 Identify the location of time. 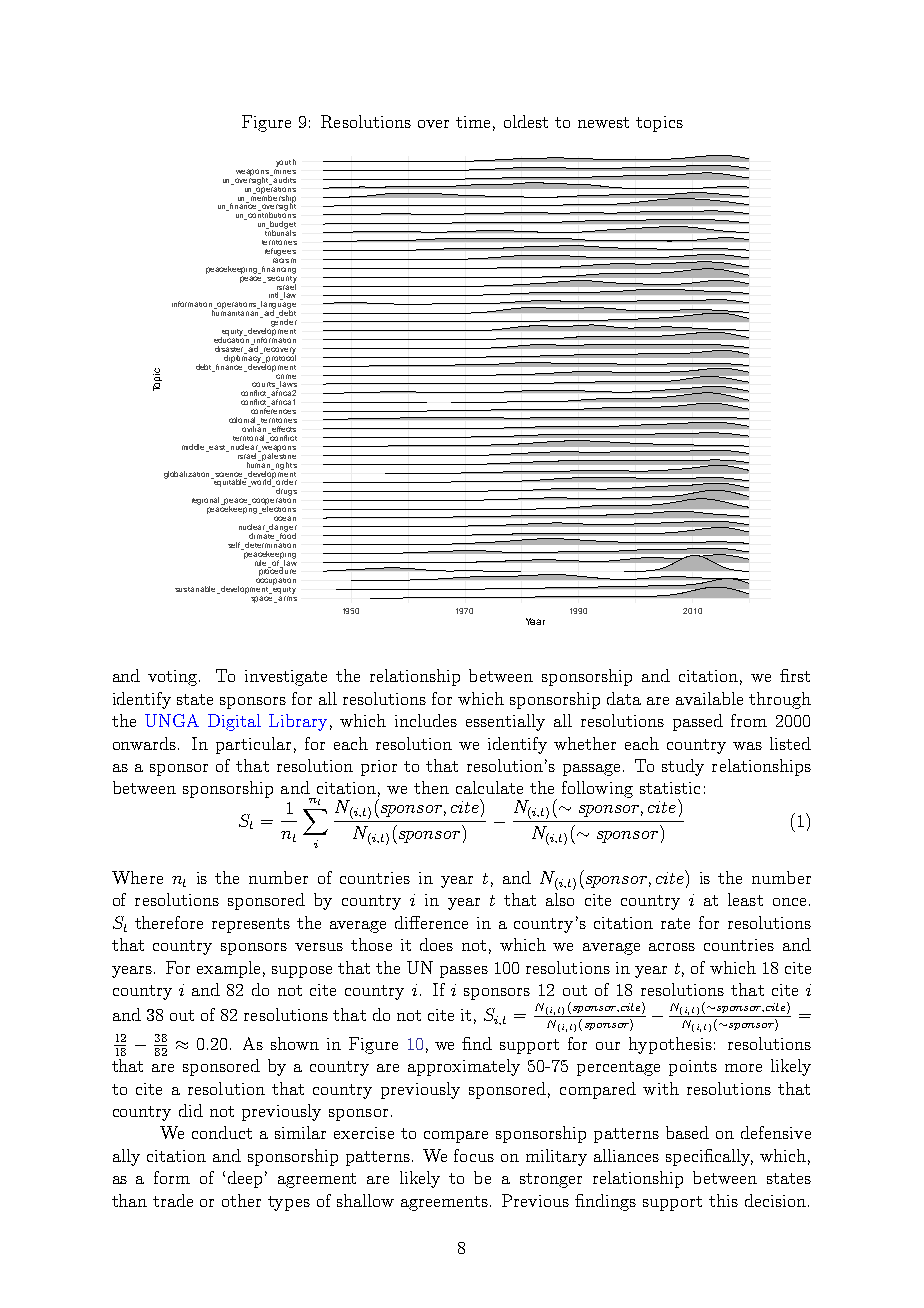
(473, 122).
